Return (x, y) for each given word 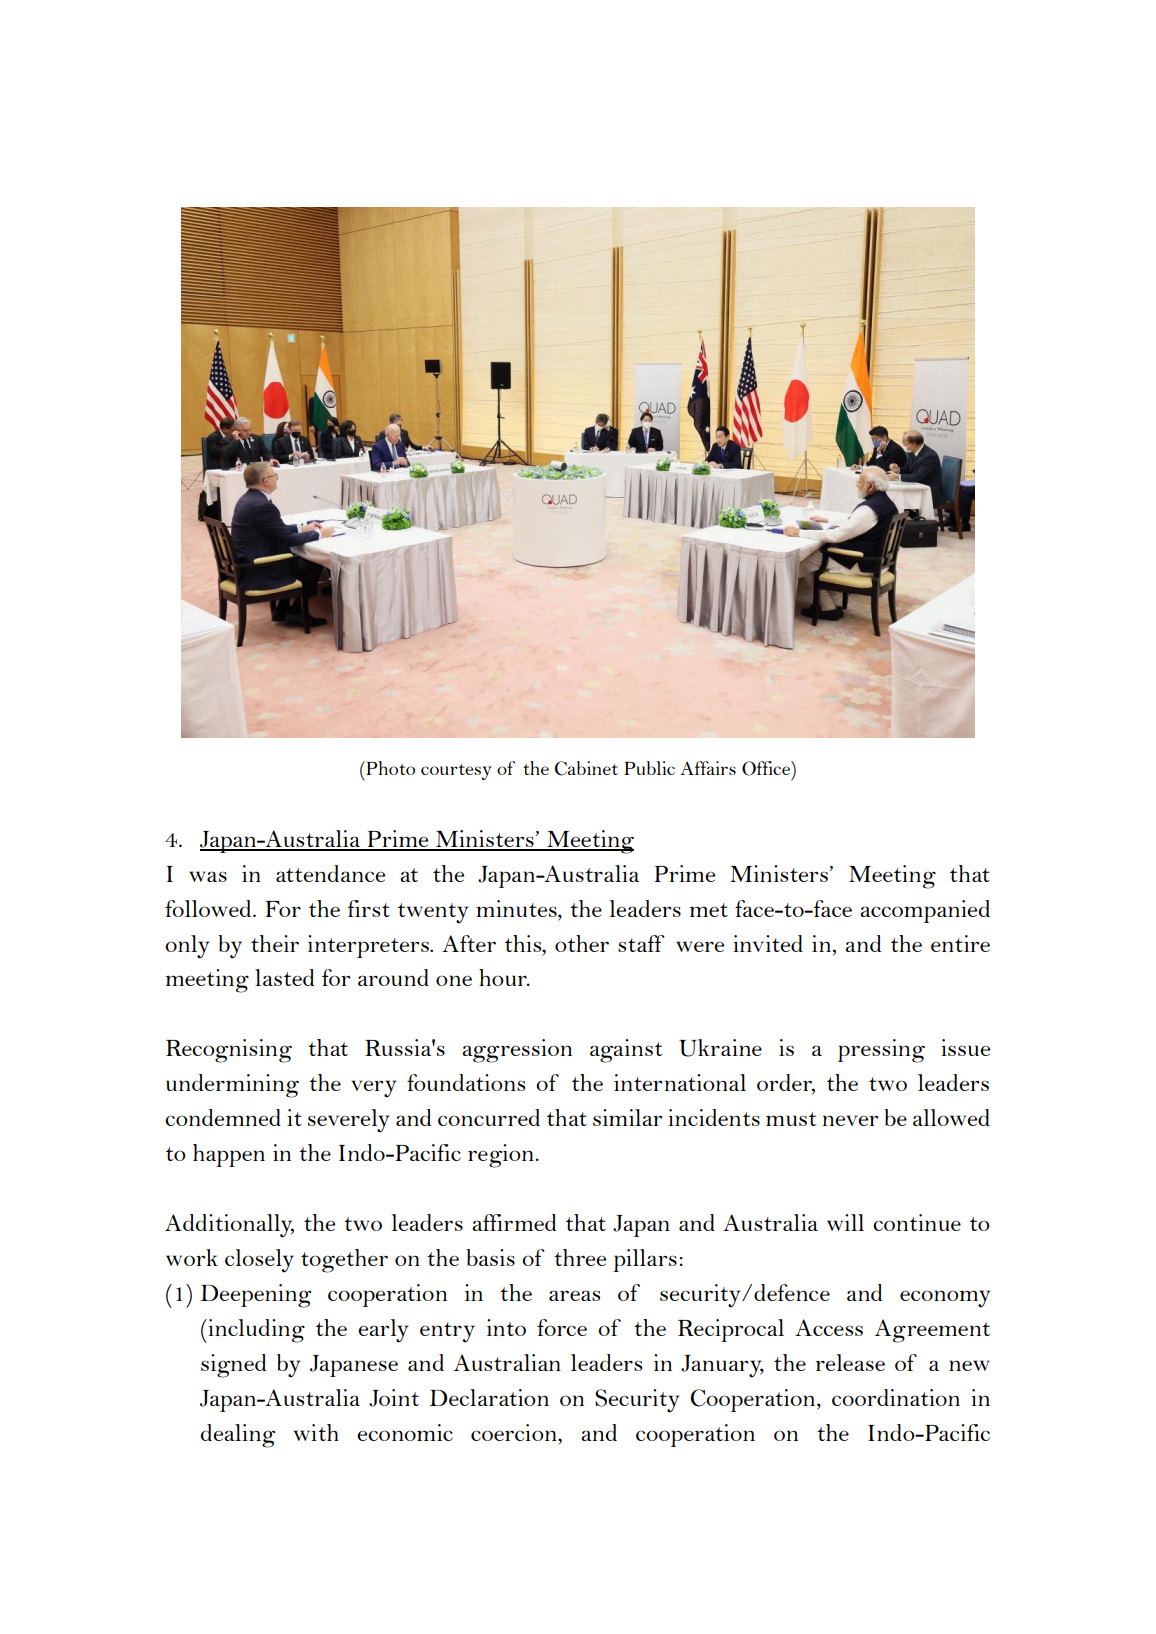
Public (649, 768)
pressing (881, 1051)
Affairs (708, 768)
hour (504, 977)
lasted (284, 977)
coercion (515, 1432)
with (316, 1432)
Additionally (229, 1226)
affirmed (514, 1222)
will (845, 1222)
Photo (389, 768)
